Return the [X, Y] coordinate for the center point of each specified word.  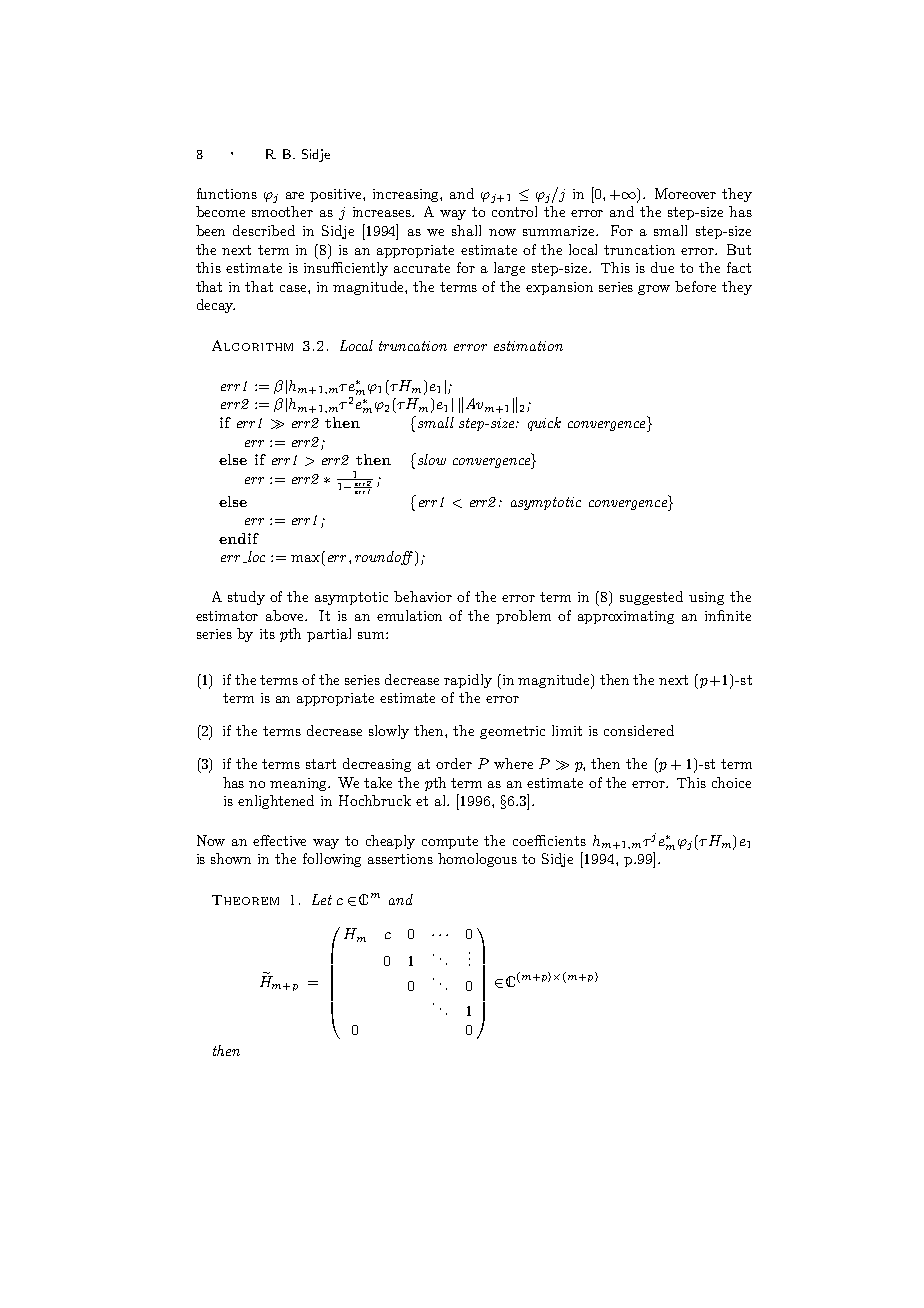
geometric [512, 732]
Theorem [245, 900]
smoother [282, 211]
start [321, 764]
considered [639, 730]
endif [239, 538]
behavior [423, 596]
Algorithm [252, 345]
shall [466, 230]
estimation [528, 346]
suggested [651, 598]
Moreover [685, 193]
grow [654, 290]
